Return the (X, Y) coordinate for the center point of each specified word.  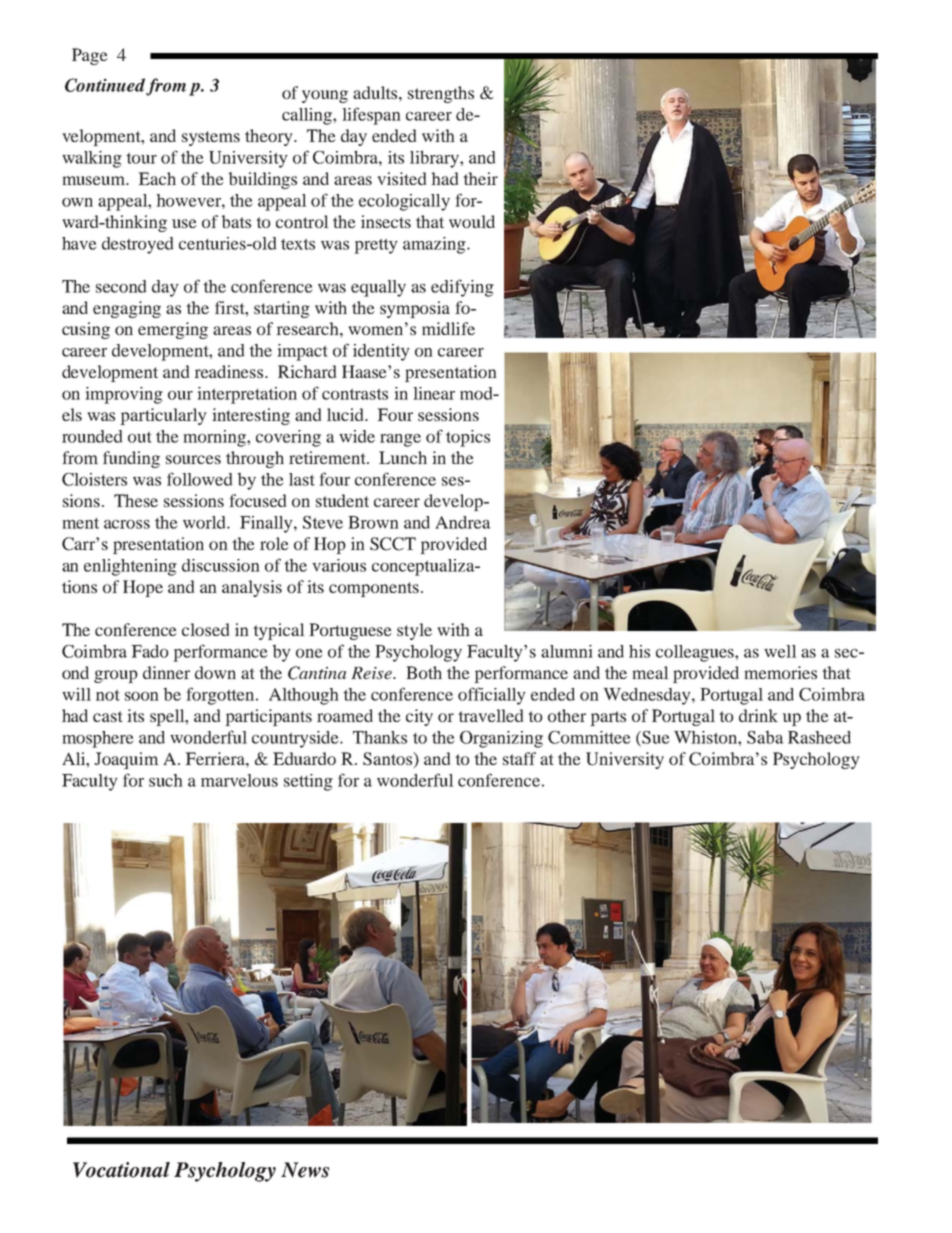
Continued (106, 86)
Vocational (121, 1170)
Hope (143, 588)
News (305, 1170)
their (480, 178)
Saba (765, 737)
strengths (441, 94)
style (414, 631)
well (780, 651)
